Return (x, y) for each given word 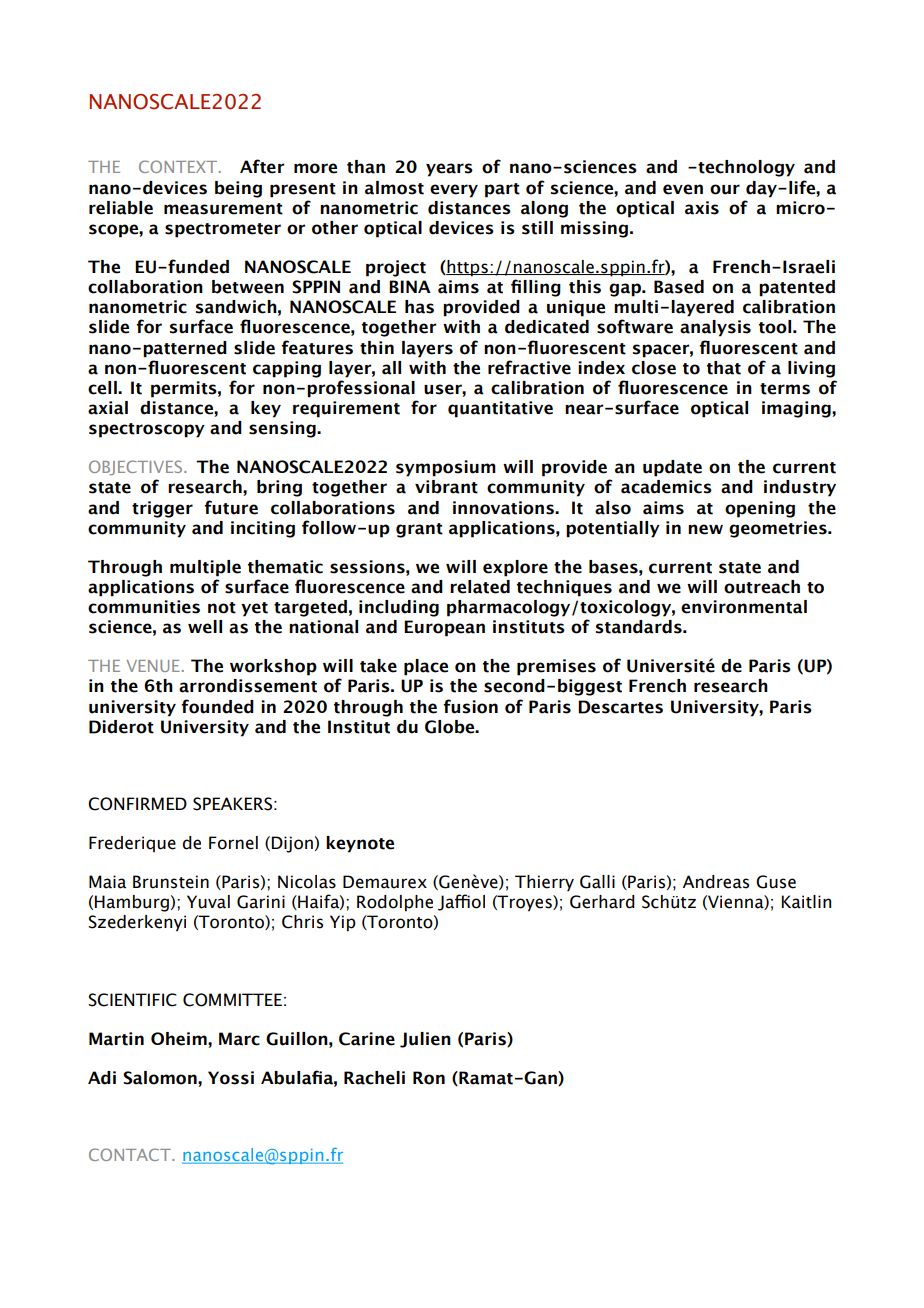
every (454, 191)
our (725, 189)
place (426, 667)
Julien (425, 1040)
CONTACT (131, 1154)
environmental (744, 607)
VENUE (153, 666)
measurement (223, 209)
